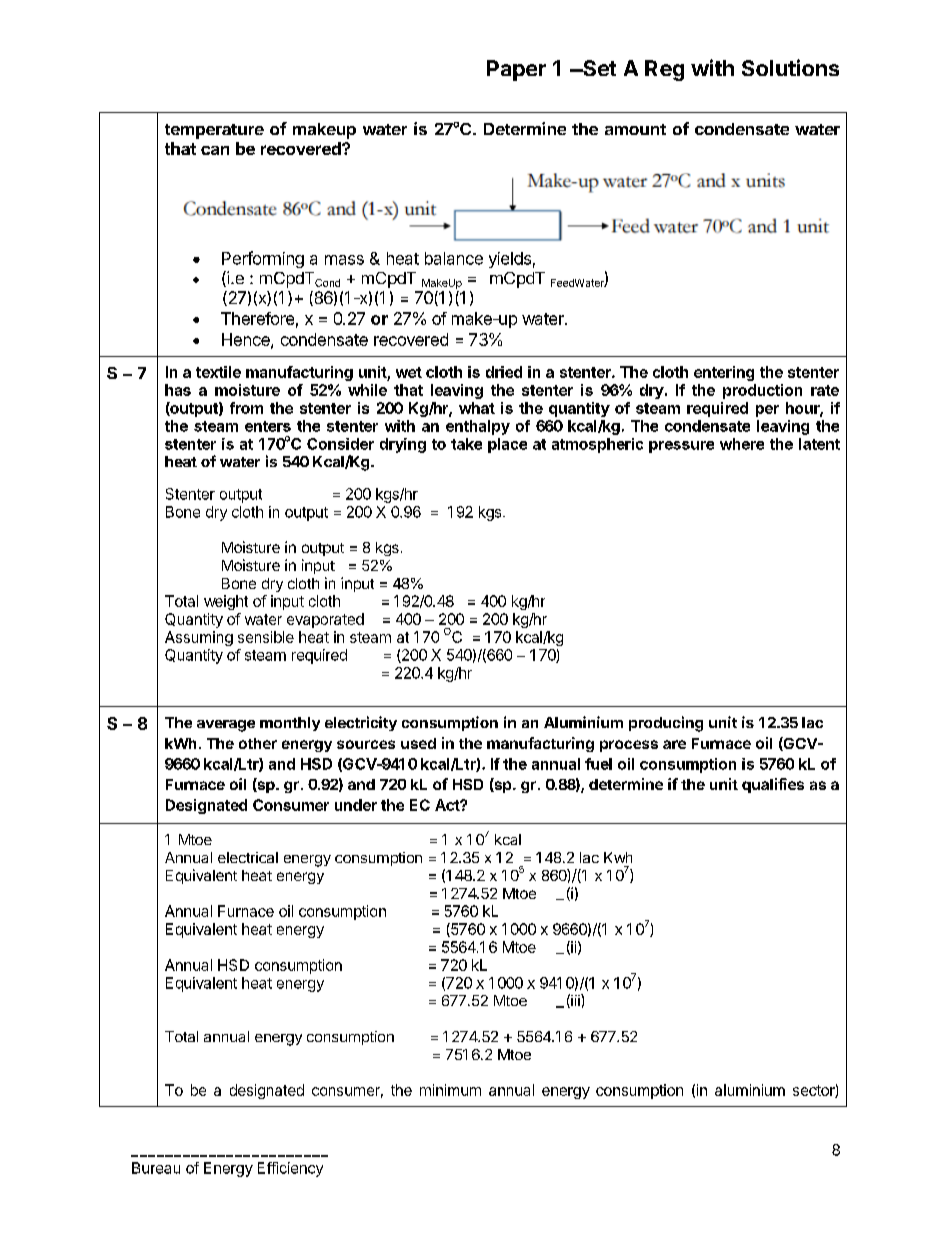  What do you see at coordinates (724, 373) in the screenshot?
I see `entering` at bounding box center [724, 373].
